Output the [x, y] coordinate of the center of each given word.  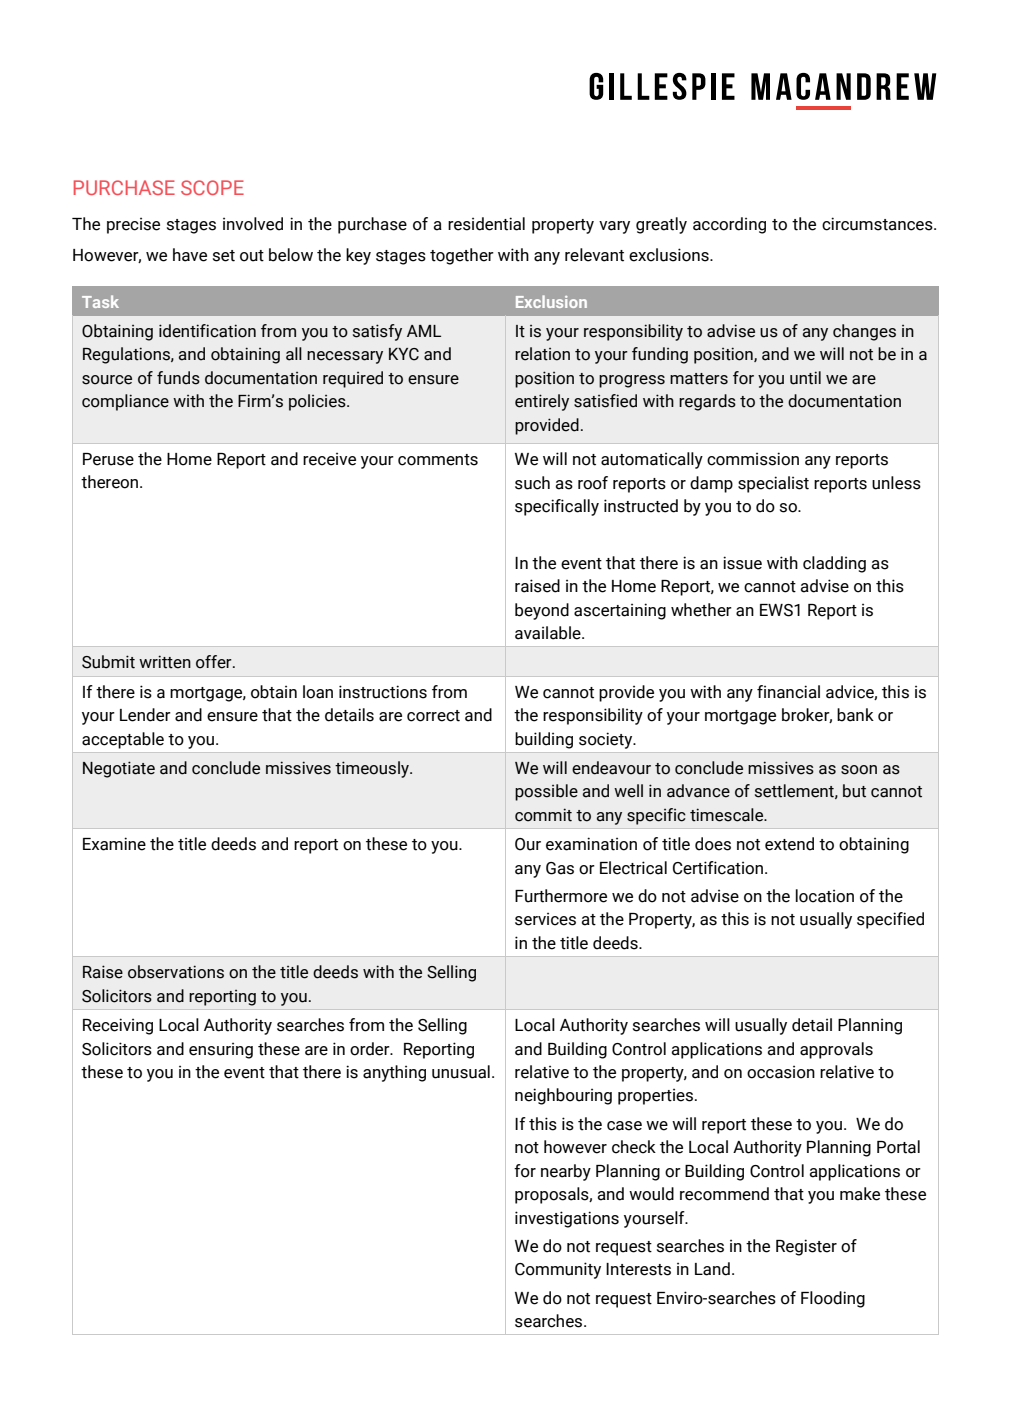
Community [558, 1270]
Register [806, 1247]
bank [855, 715]
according [729, 225]
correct [433, 716]
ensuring [221, 1051]
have [190, 255]
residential [486, 224]
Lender [145, 715]
